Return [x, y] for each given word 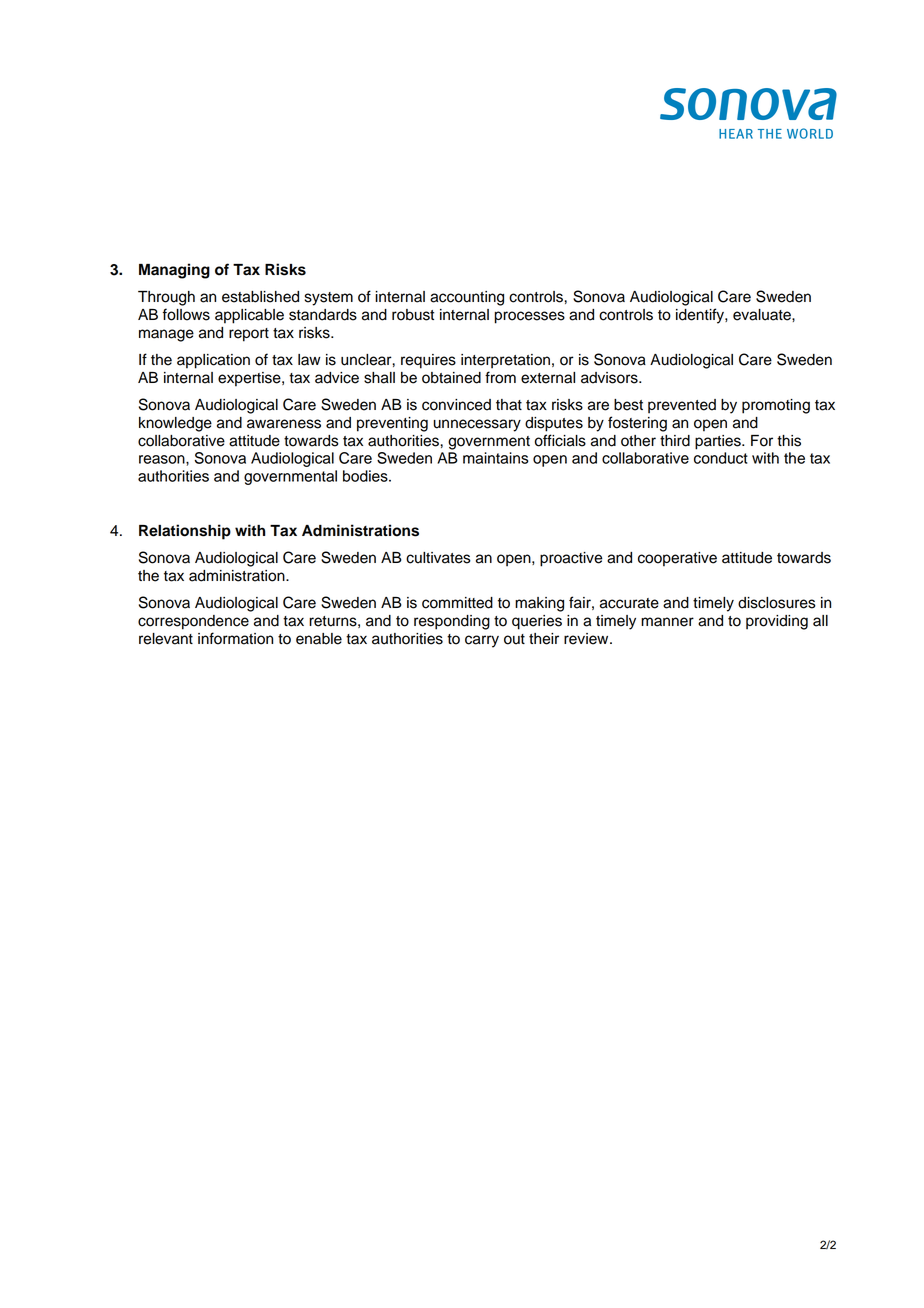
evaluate [763, 315]
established [260, 297]
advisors [610, 378]
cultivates [438, 558]
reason [163, 459]
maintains [496, 458]
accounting [467, 298]
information [235, 638]
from [500, 377]
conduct [721, 458]
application [213, 361]
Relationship [185, 532]
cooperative [677, 559]
